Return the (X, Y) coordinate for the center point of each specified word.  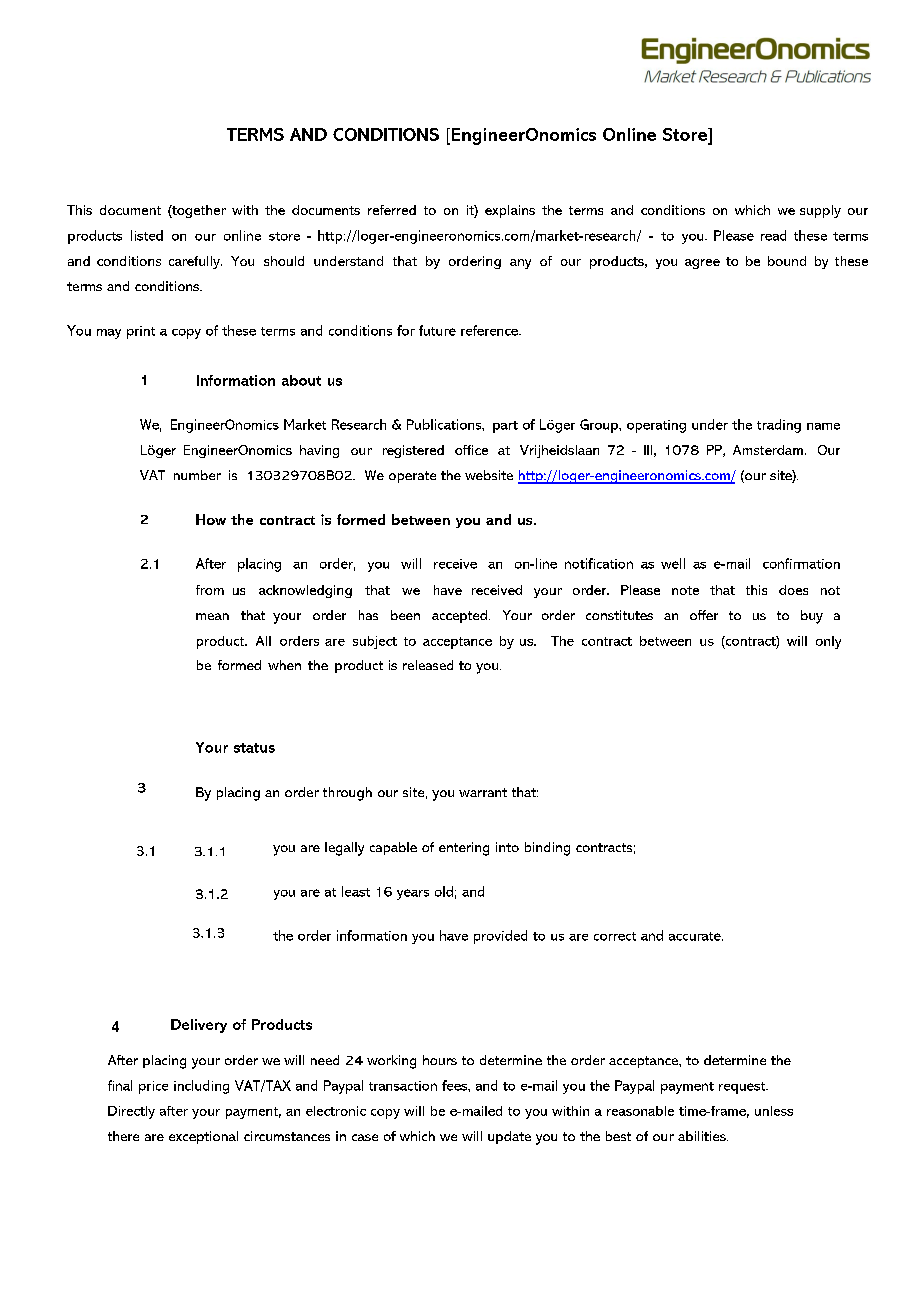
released (428, 665)
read (773, 235)
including (201, 1087)
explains (510, 211)
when (284, 665)
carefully (195, 262)
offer (704, 615)
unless (774, 1111)
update (509, 1137)
